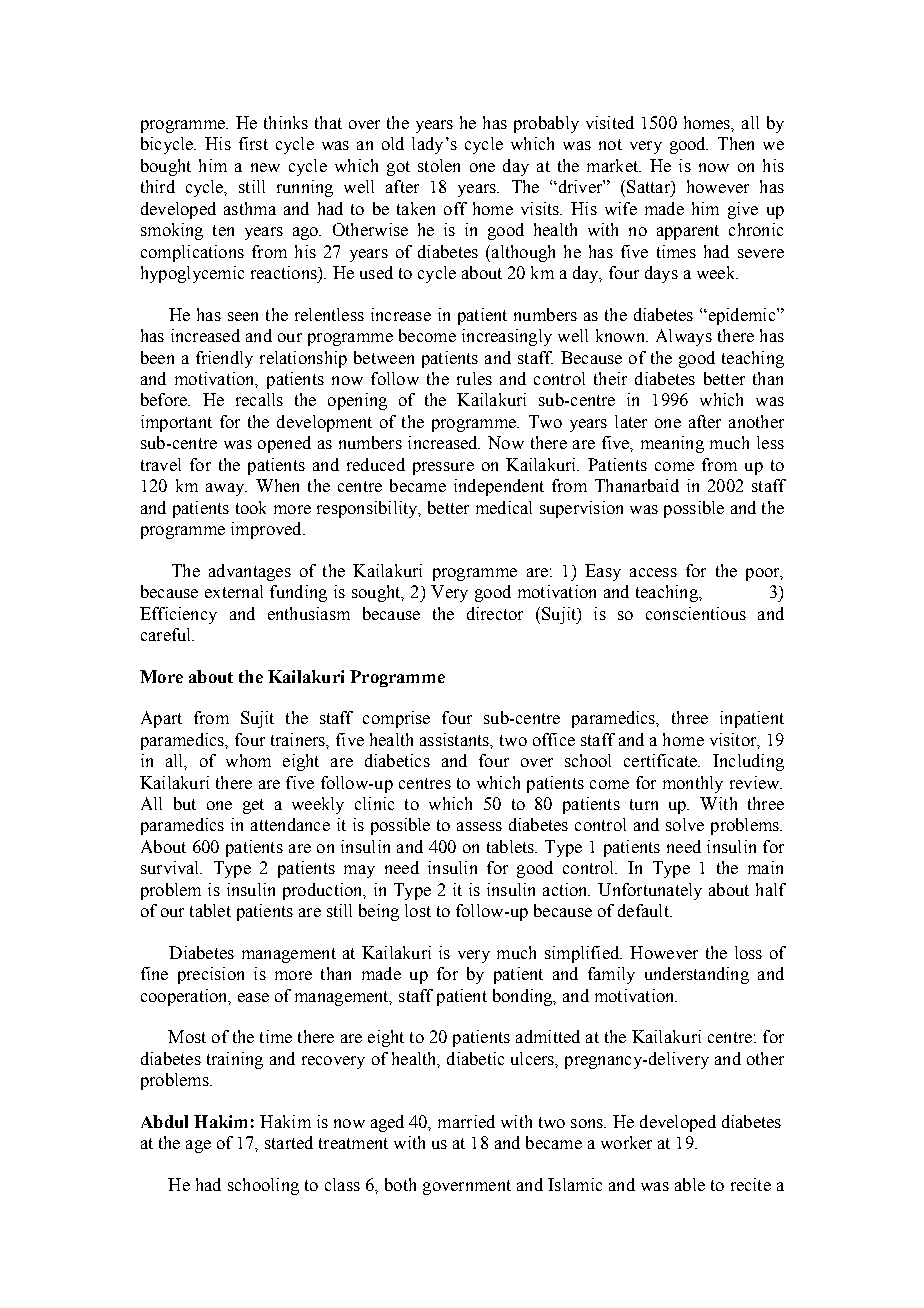 The height and width of the image is (1308, 924). I want to click on Unfortunately, so click(650, 891).
